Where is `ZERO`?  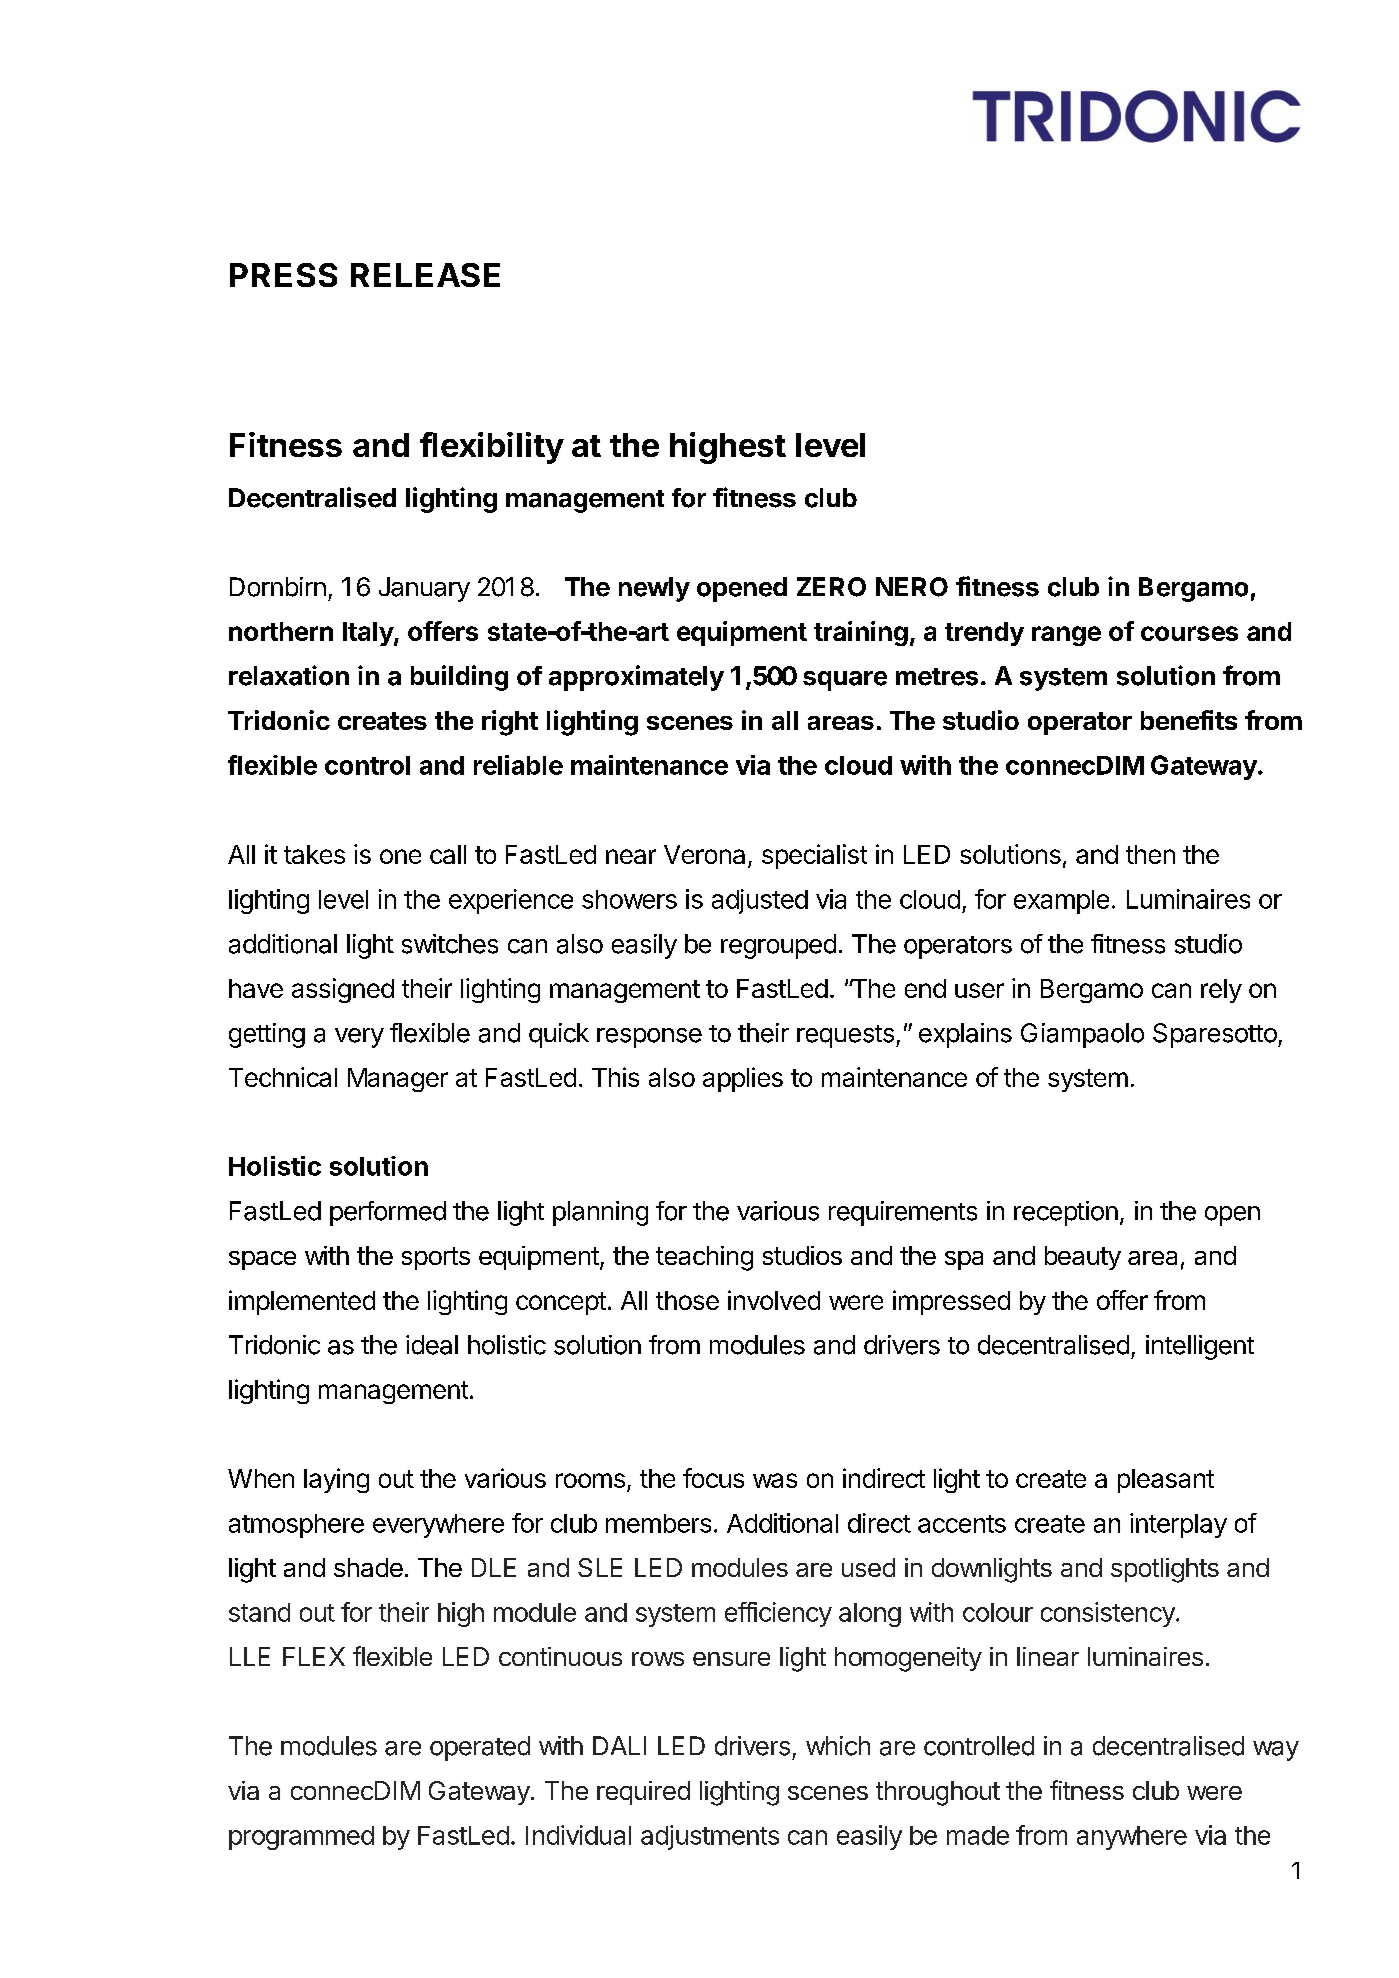 ZERO is located at coordinates (831, 587).
